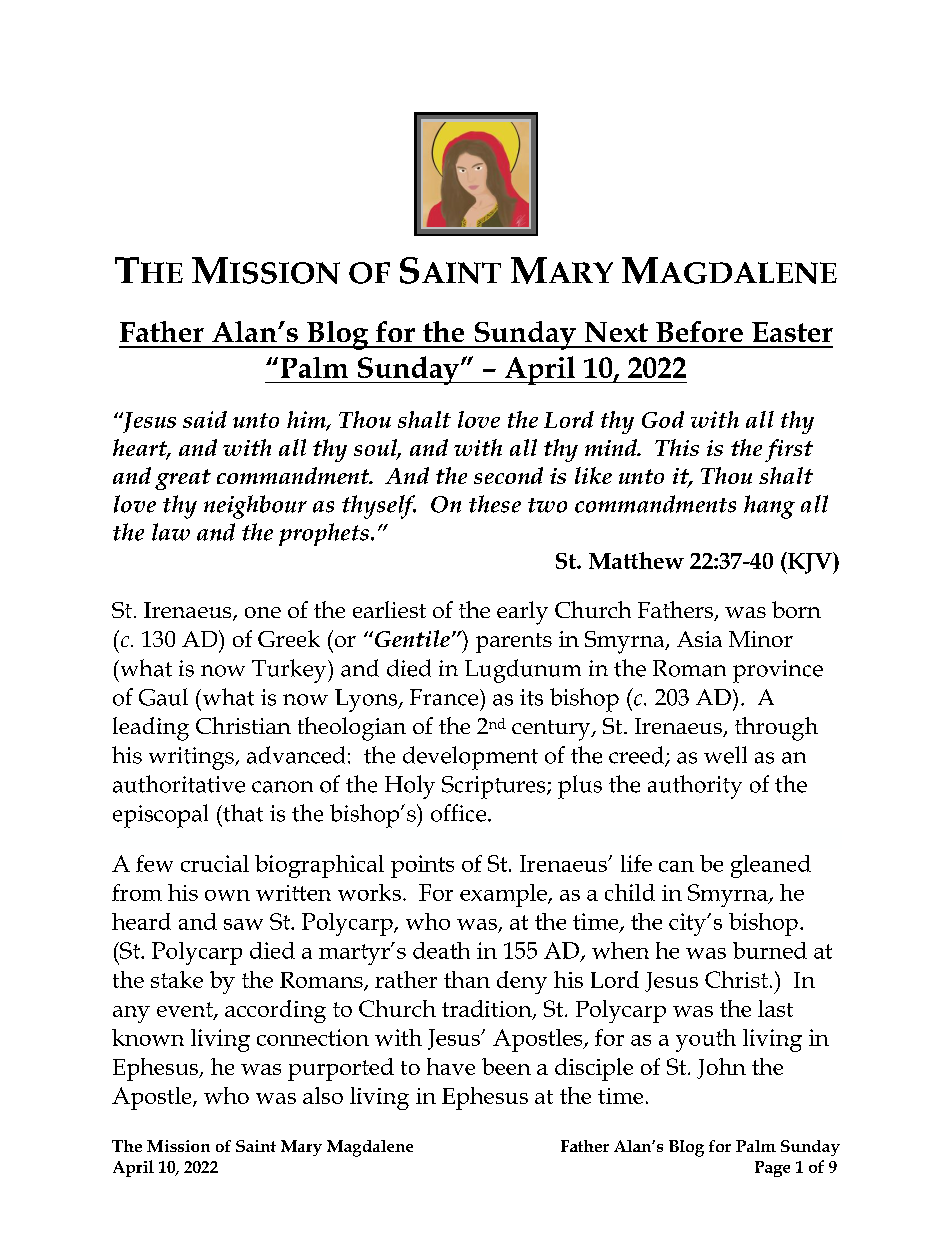 The image size is (952, 1233). Describe the element at coordinates (192, 758) in the screenshot. I see `writings` at that location.
